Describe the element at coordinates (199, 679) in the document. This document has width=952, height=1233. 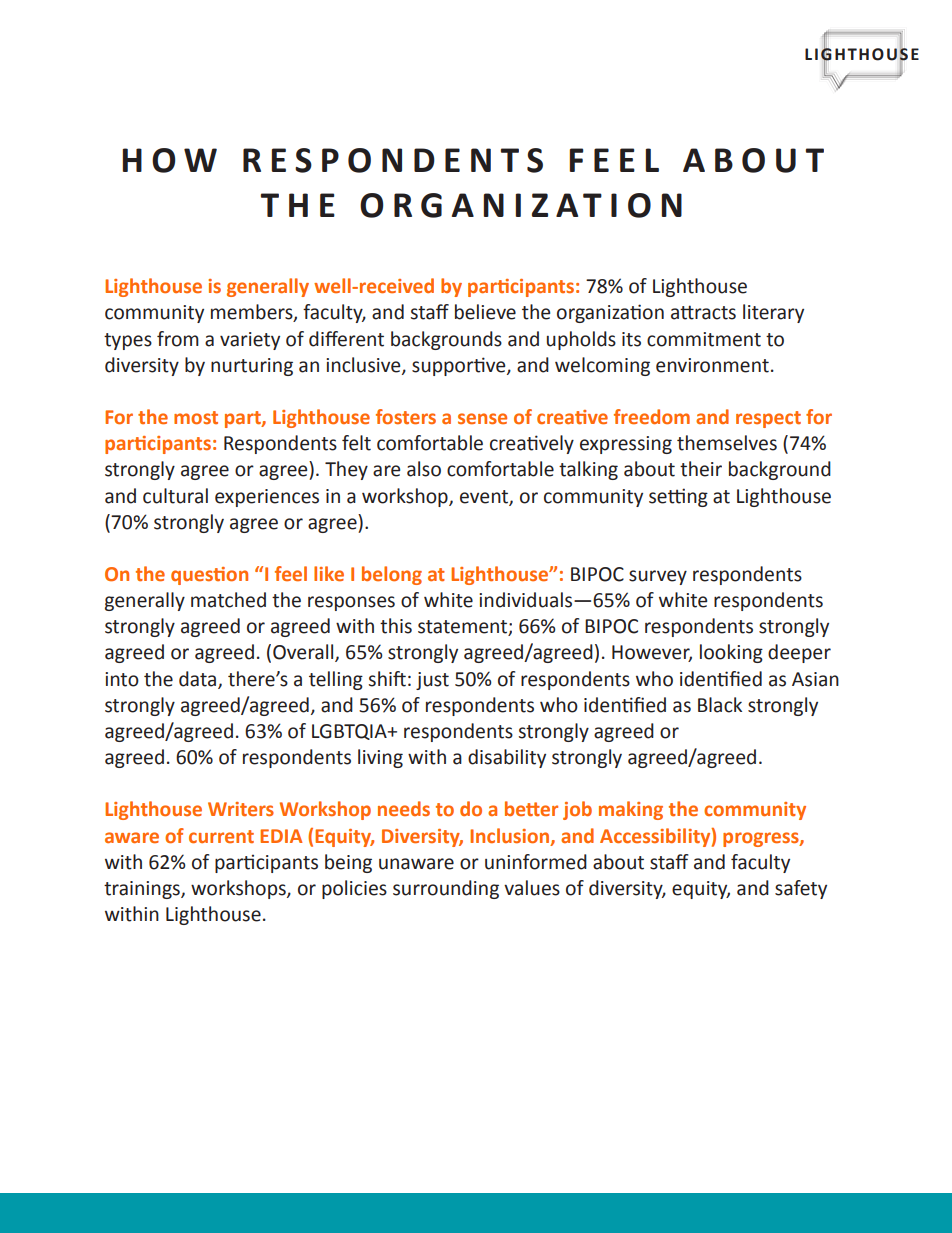
I see `data` at that location.
